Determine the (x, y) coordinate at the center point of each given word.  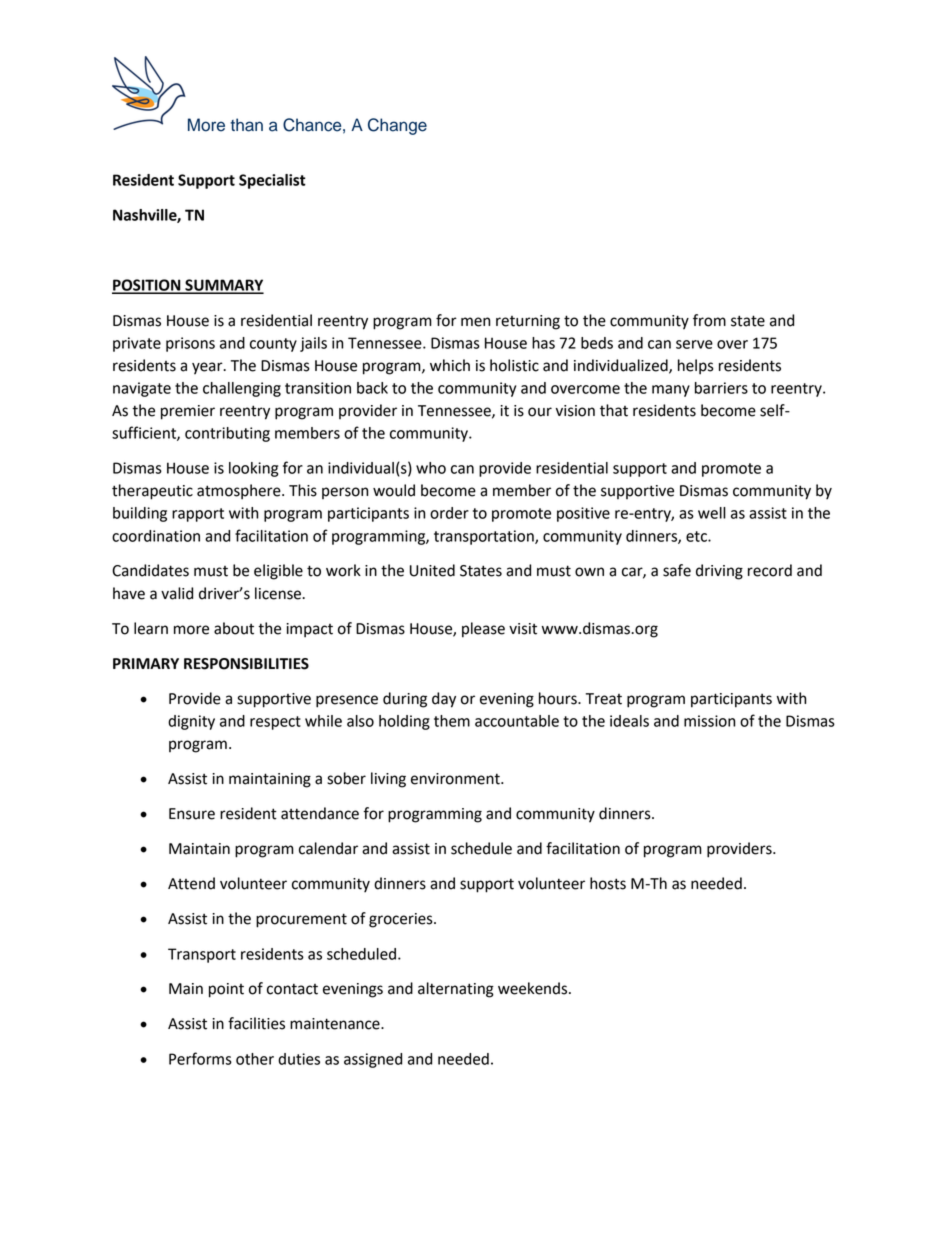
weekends (534, 988)
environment (456, 779)
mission (710, 721)
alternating (456, 990)
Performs (200, 1058)
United (432, 570)
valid (177, 593)
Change (397, 126)
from (709, 320)
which (450, 365)
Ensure (192, 814)
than (247, 125)
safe (677, 570)
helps (696, 367)
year (208, 368)
